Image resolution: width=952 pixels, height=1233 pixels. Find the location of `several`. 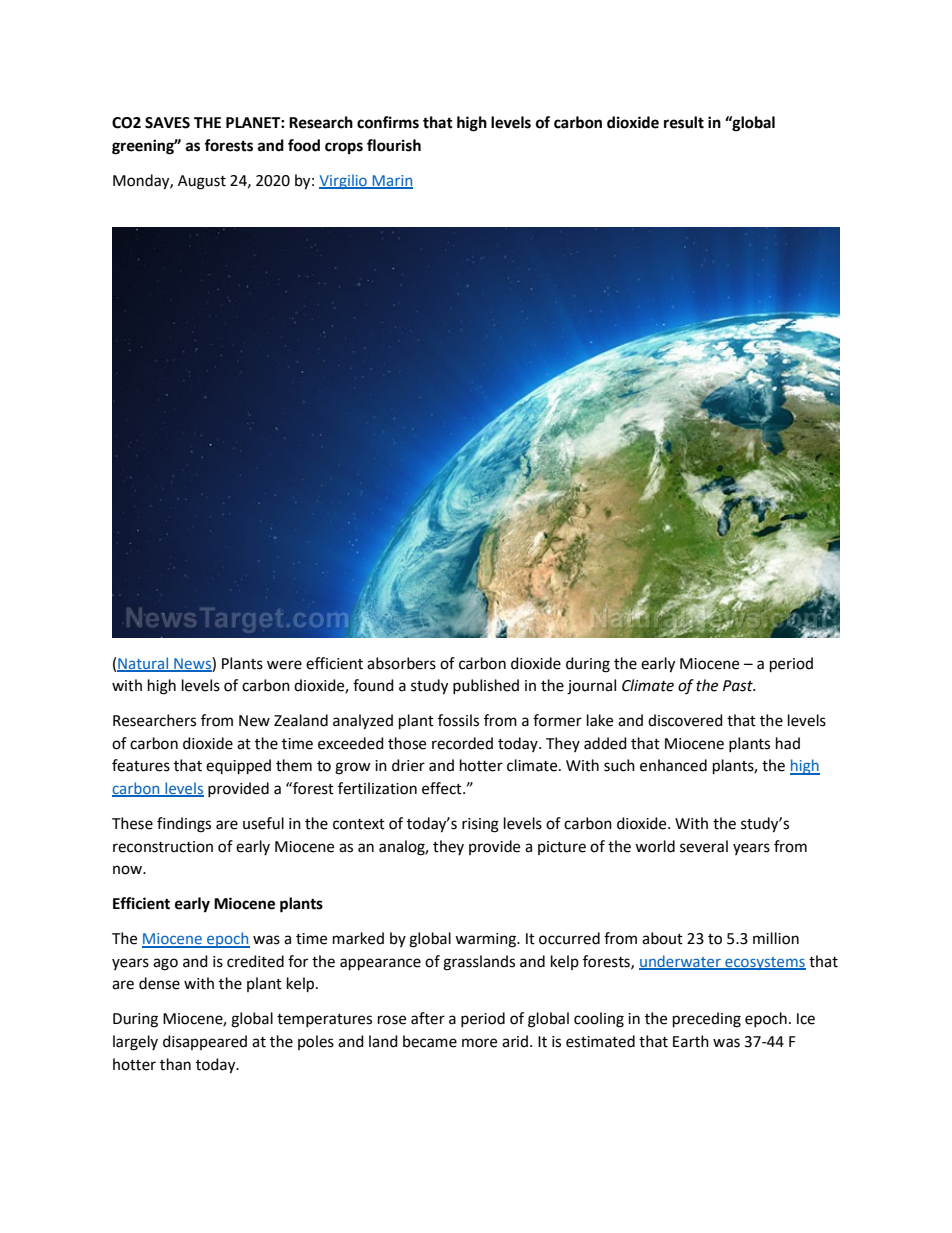

several is located at coordinates (704, 846).
